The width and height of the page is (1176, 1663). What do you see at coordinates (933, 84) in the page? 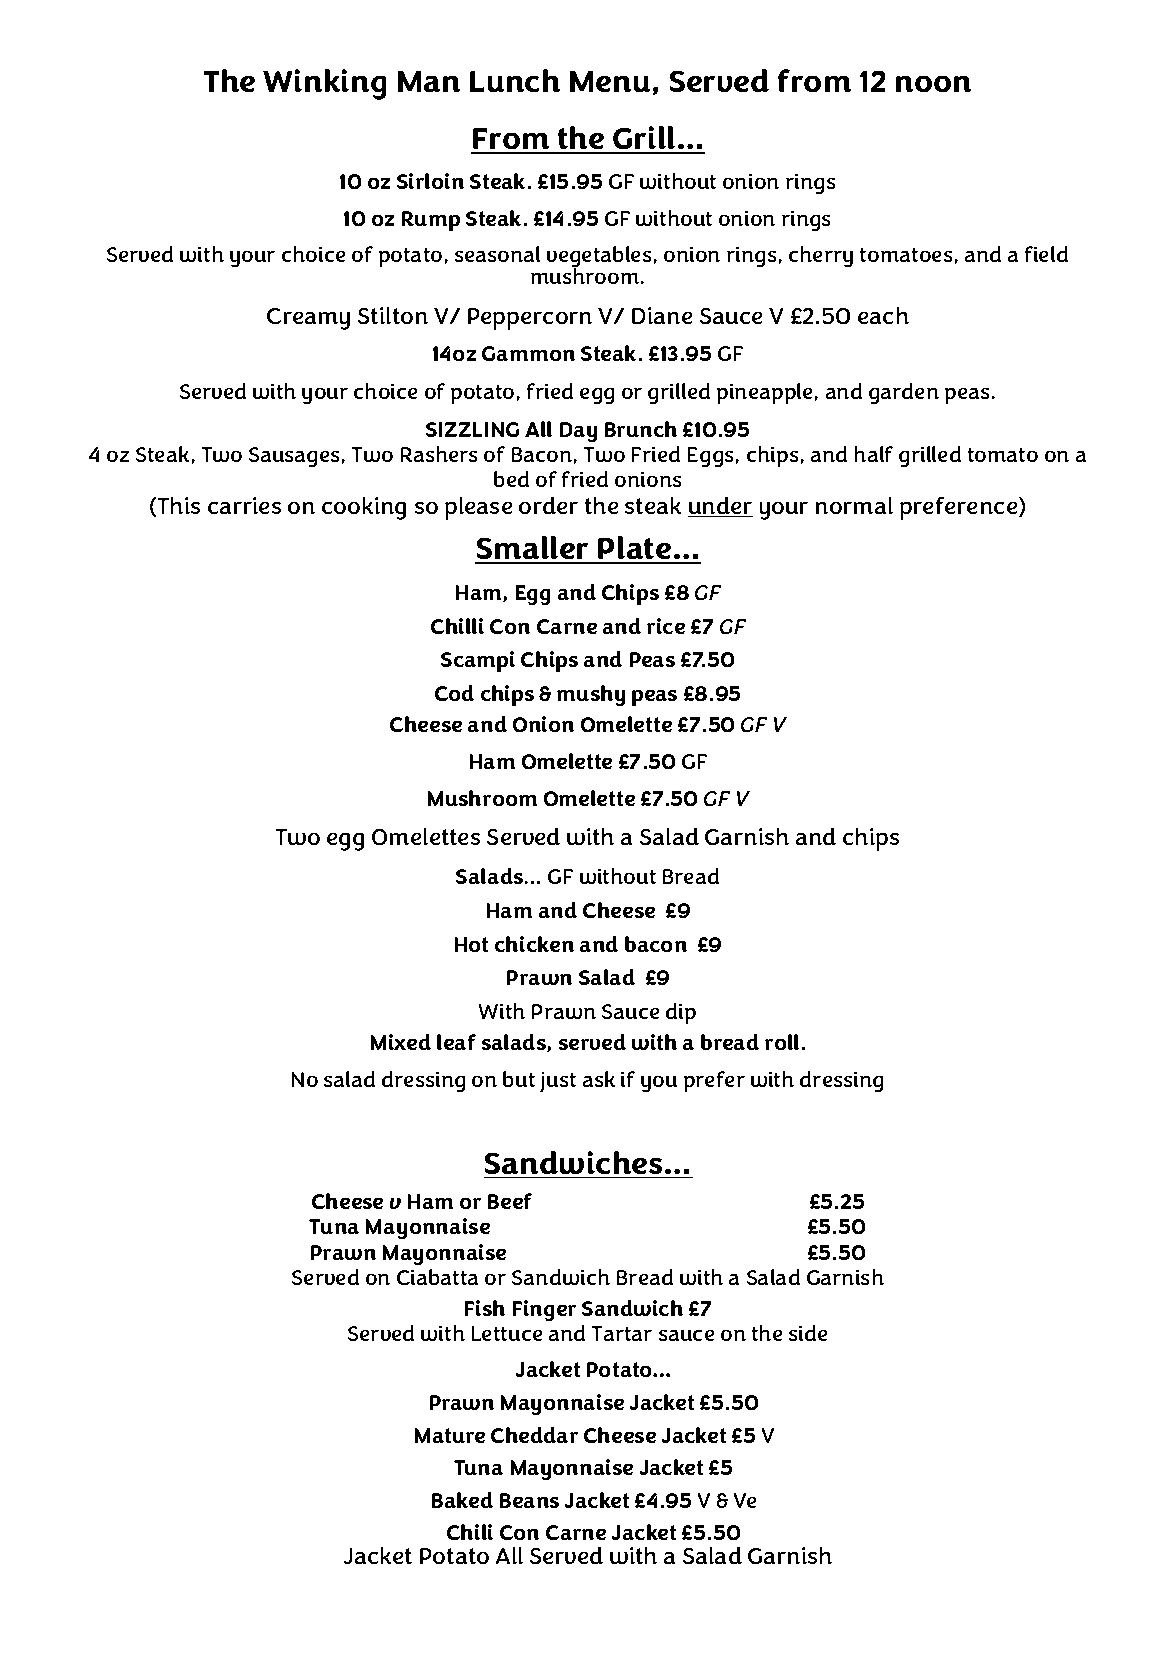
I see `noon` at bounding box center [933, 84].
